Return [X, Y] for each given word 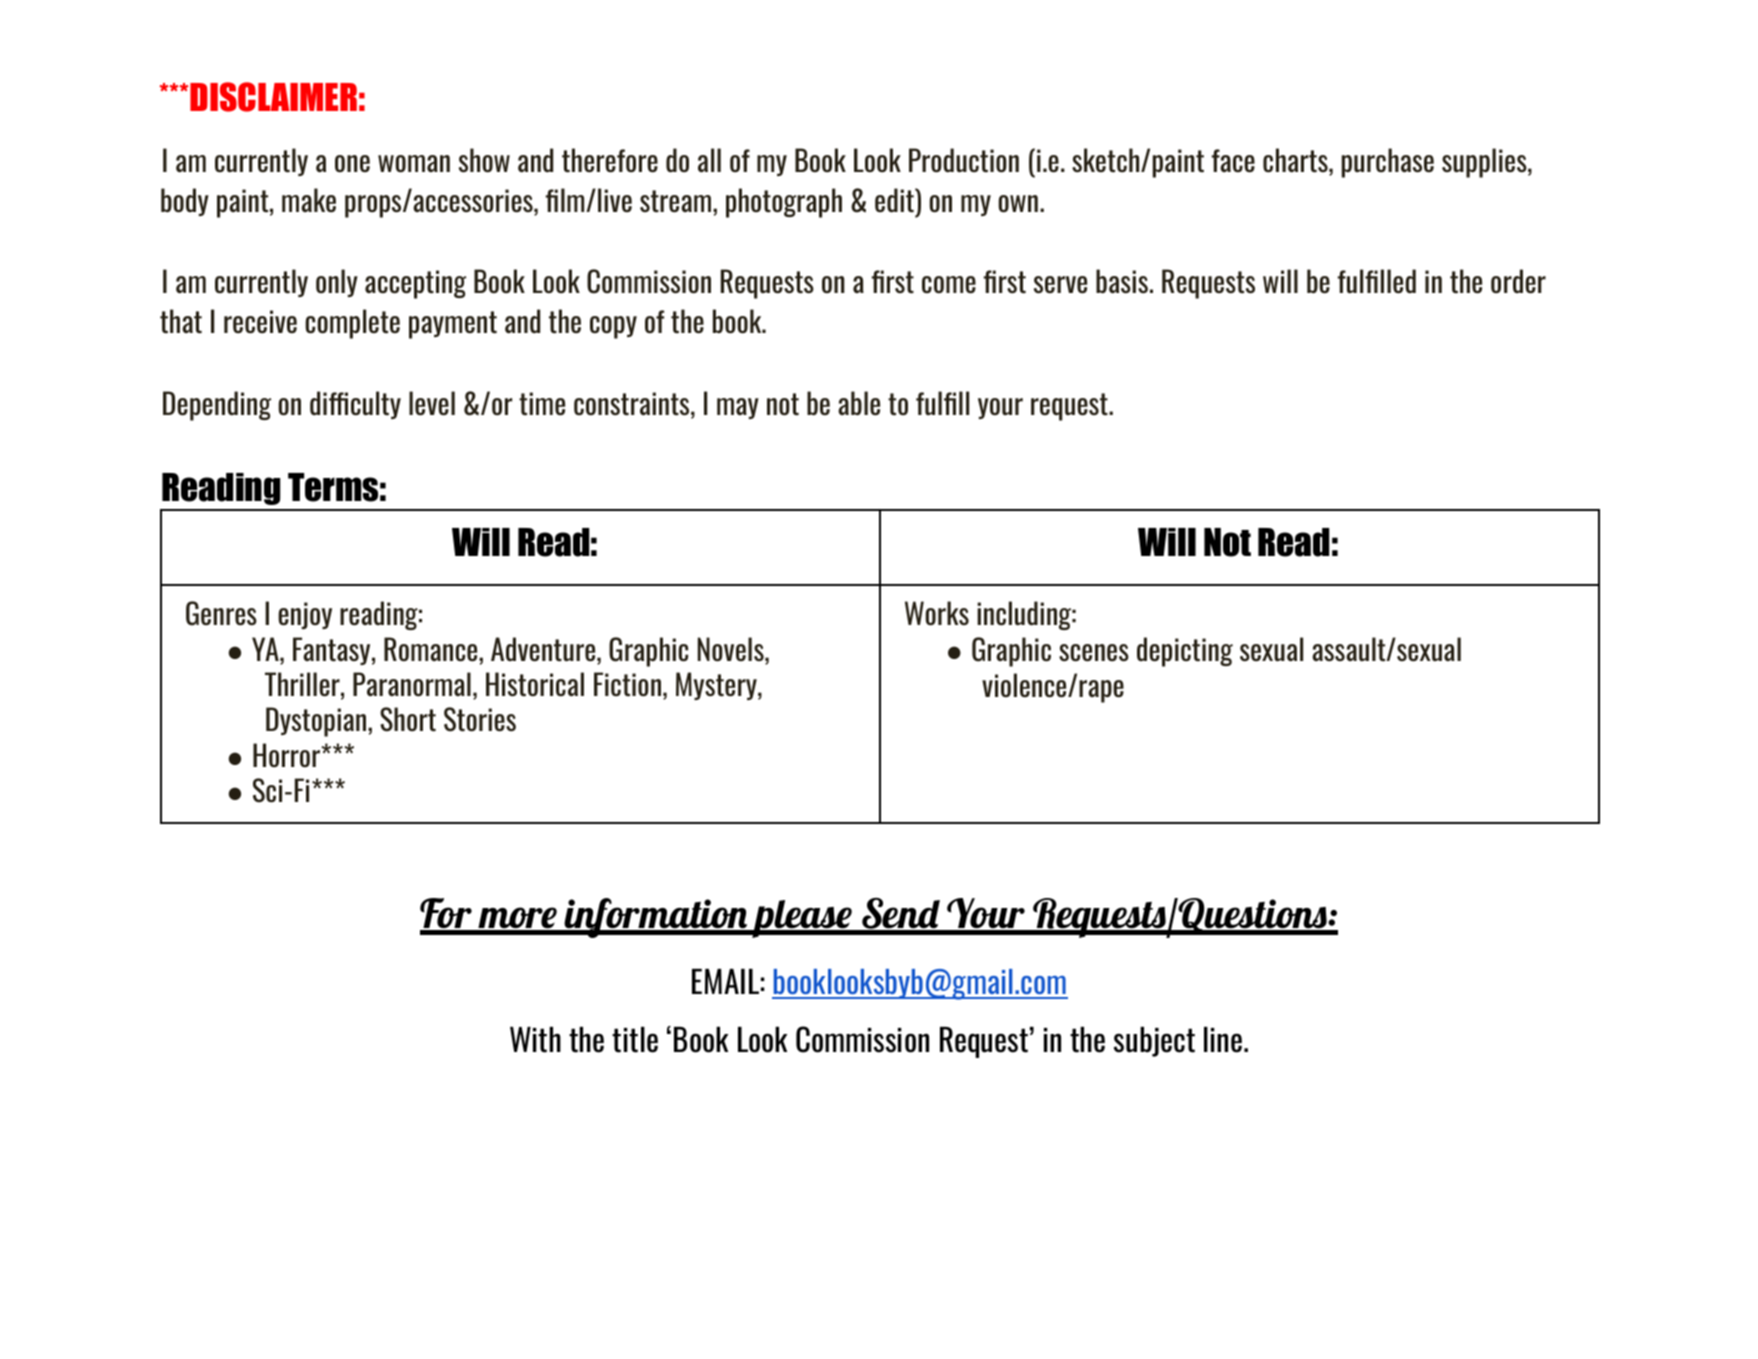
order [1518, 281]
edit [895, 200]
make [309, 200]
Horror [287, 755]
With [535, 1040]
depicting [1185, 652]
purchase [1388, 163]
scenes [1094, 653]
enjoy [305, 615]
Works [937, 613]
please [803, 919]
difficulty [355, 405]
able [859, 403]
